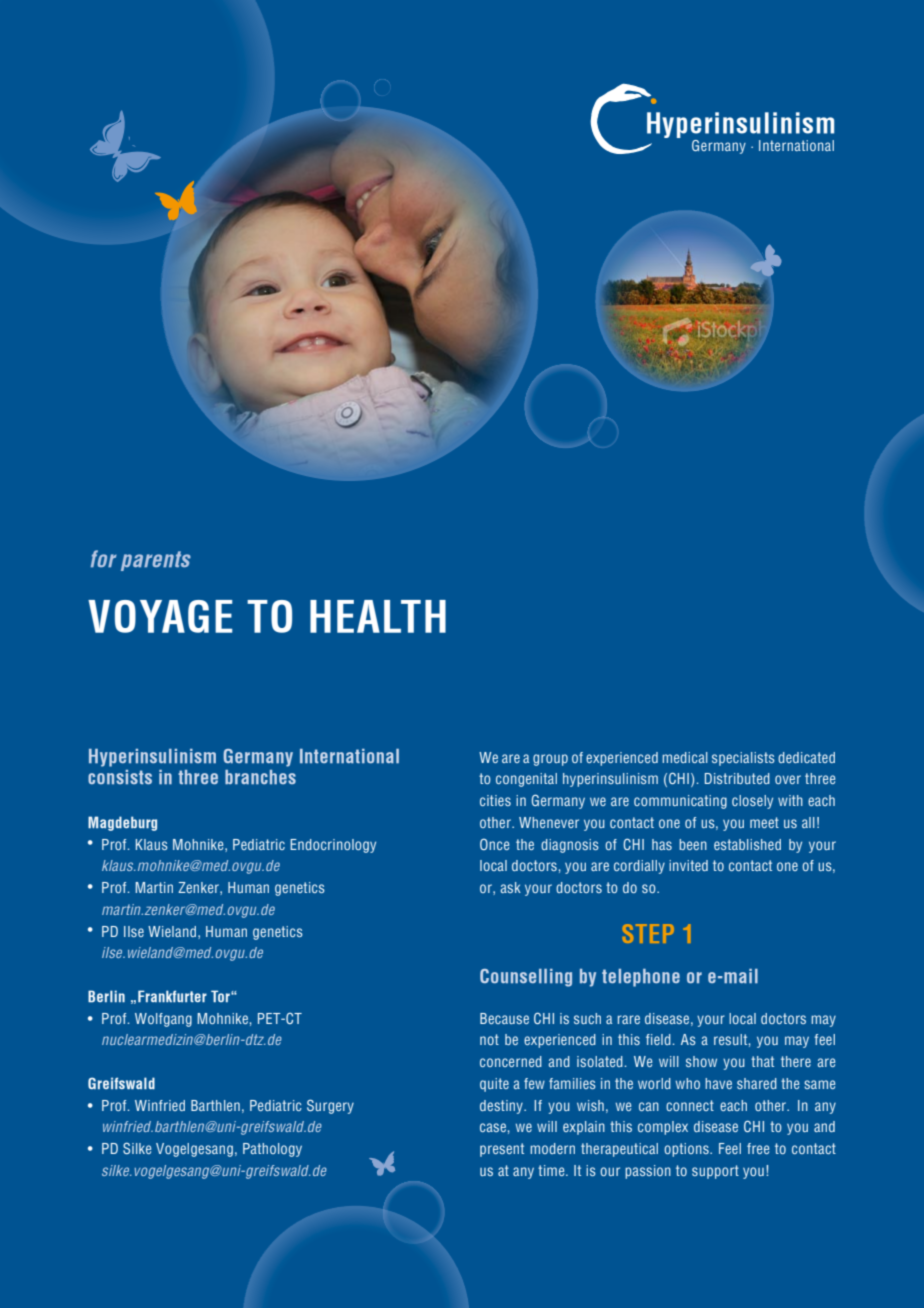  I want to click on present, so click(502, 1150).
